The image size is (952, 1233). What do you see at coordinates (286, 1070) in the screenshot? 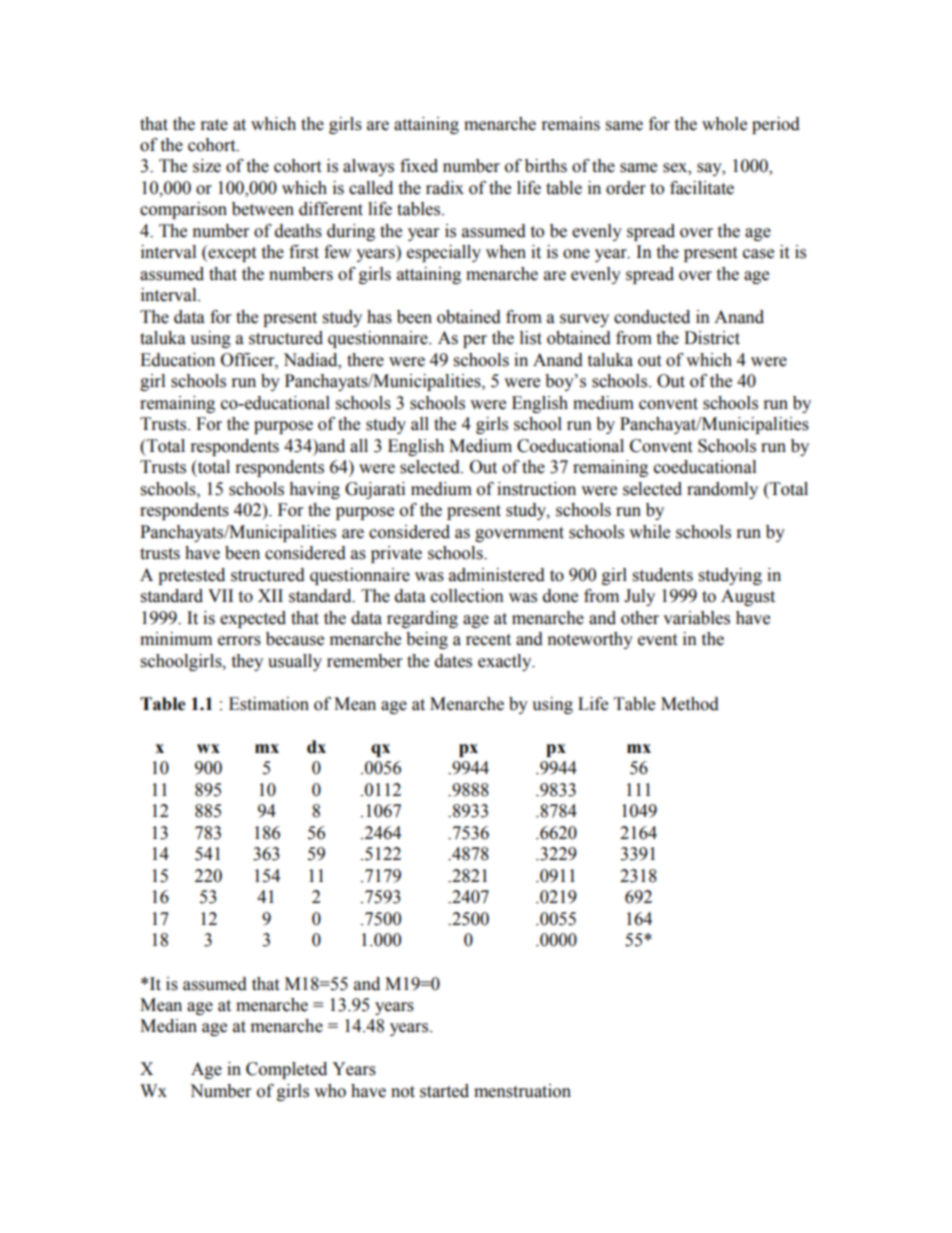
I see `Completed` at bounding box center [286, 1070].
